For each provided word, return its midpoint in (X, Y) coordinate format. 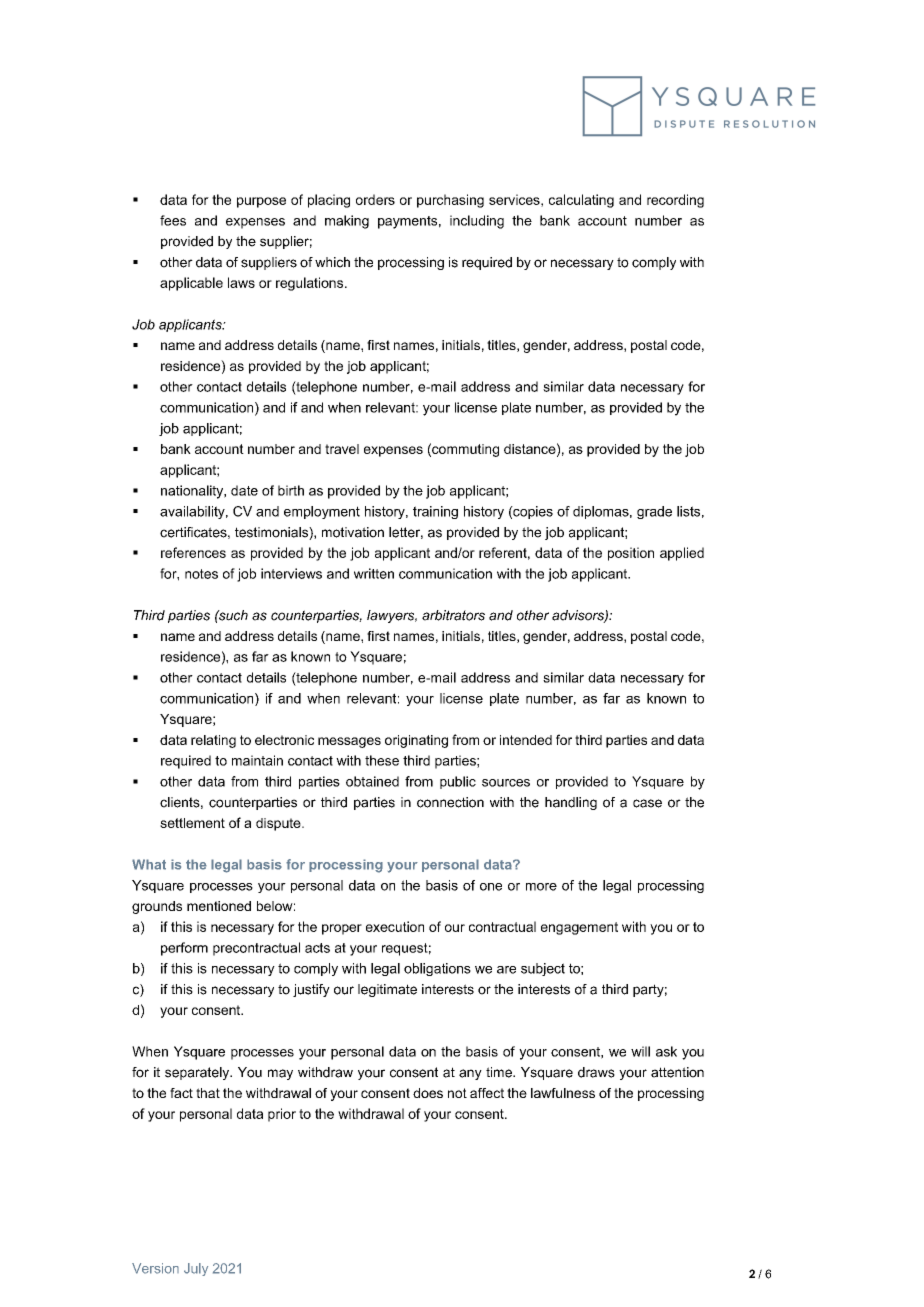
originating (416, 741)
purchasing (450, 201)
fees (173, 220)
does (428, 1093)
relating (213, 741)
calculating (581, 201)
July (196, 1269)
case (647, 803)
